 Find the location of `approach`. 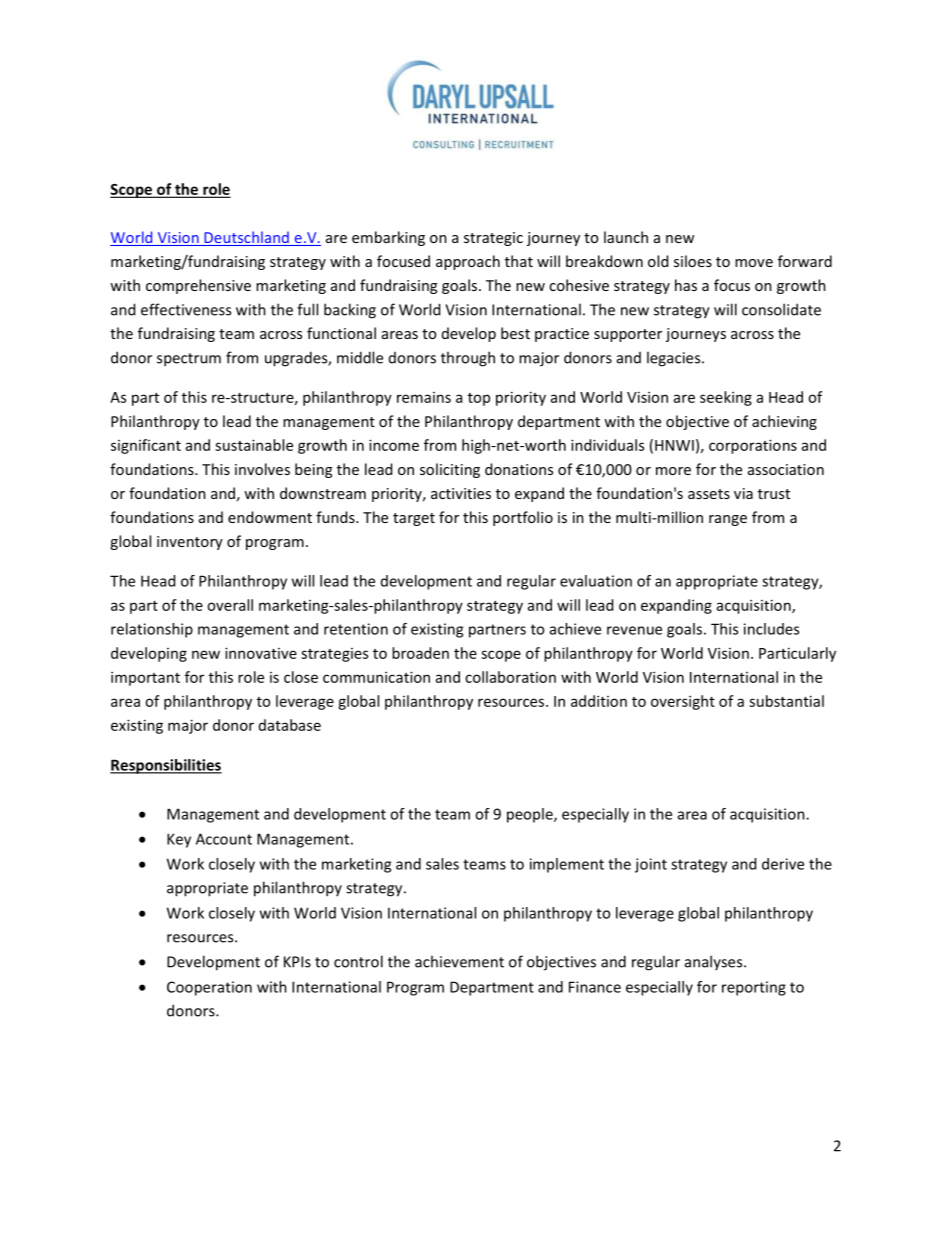

approach is located at coordinates (468, 262).
